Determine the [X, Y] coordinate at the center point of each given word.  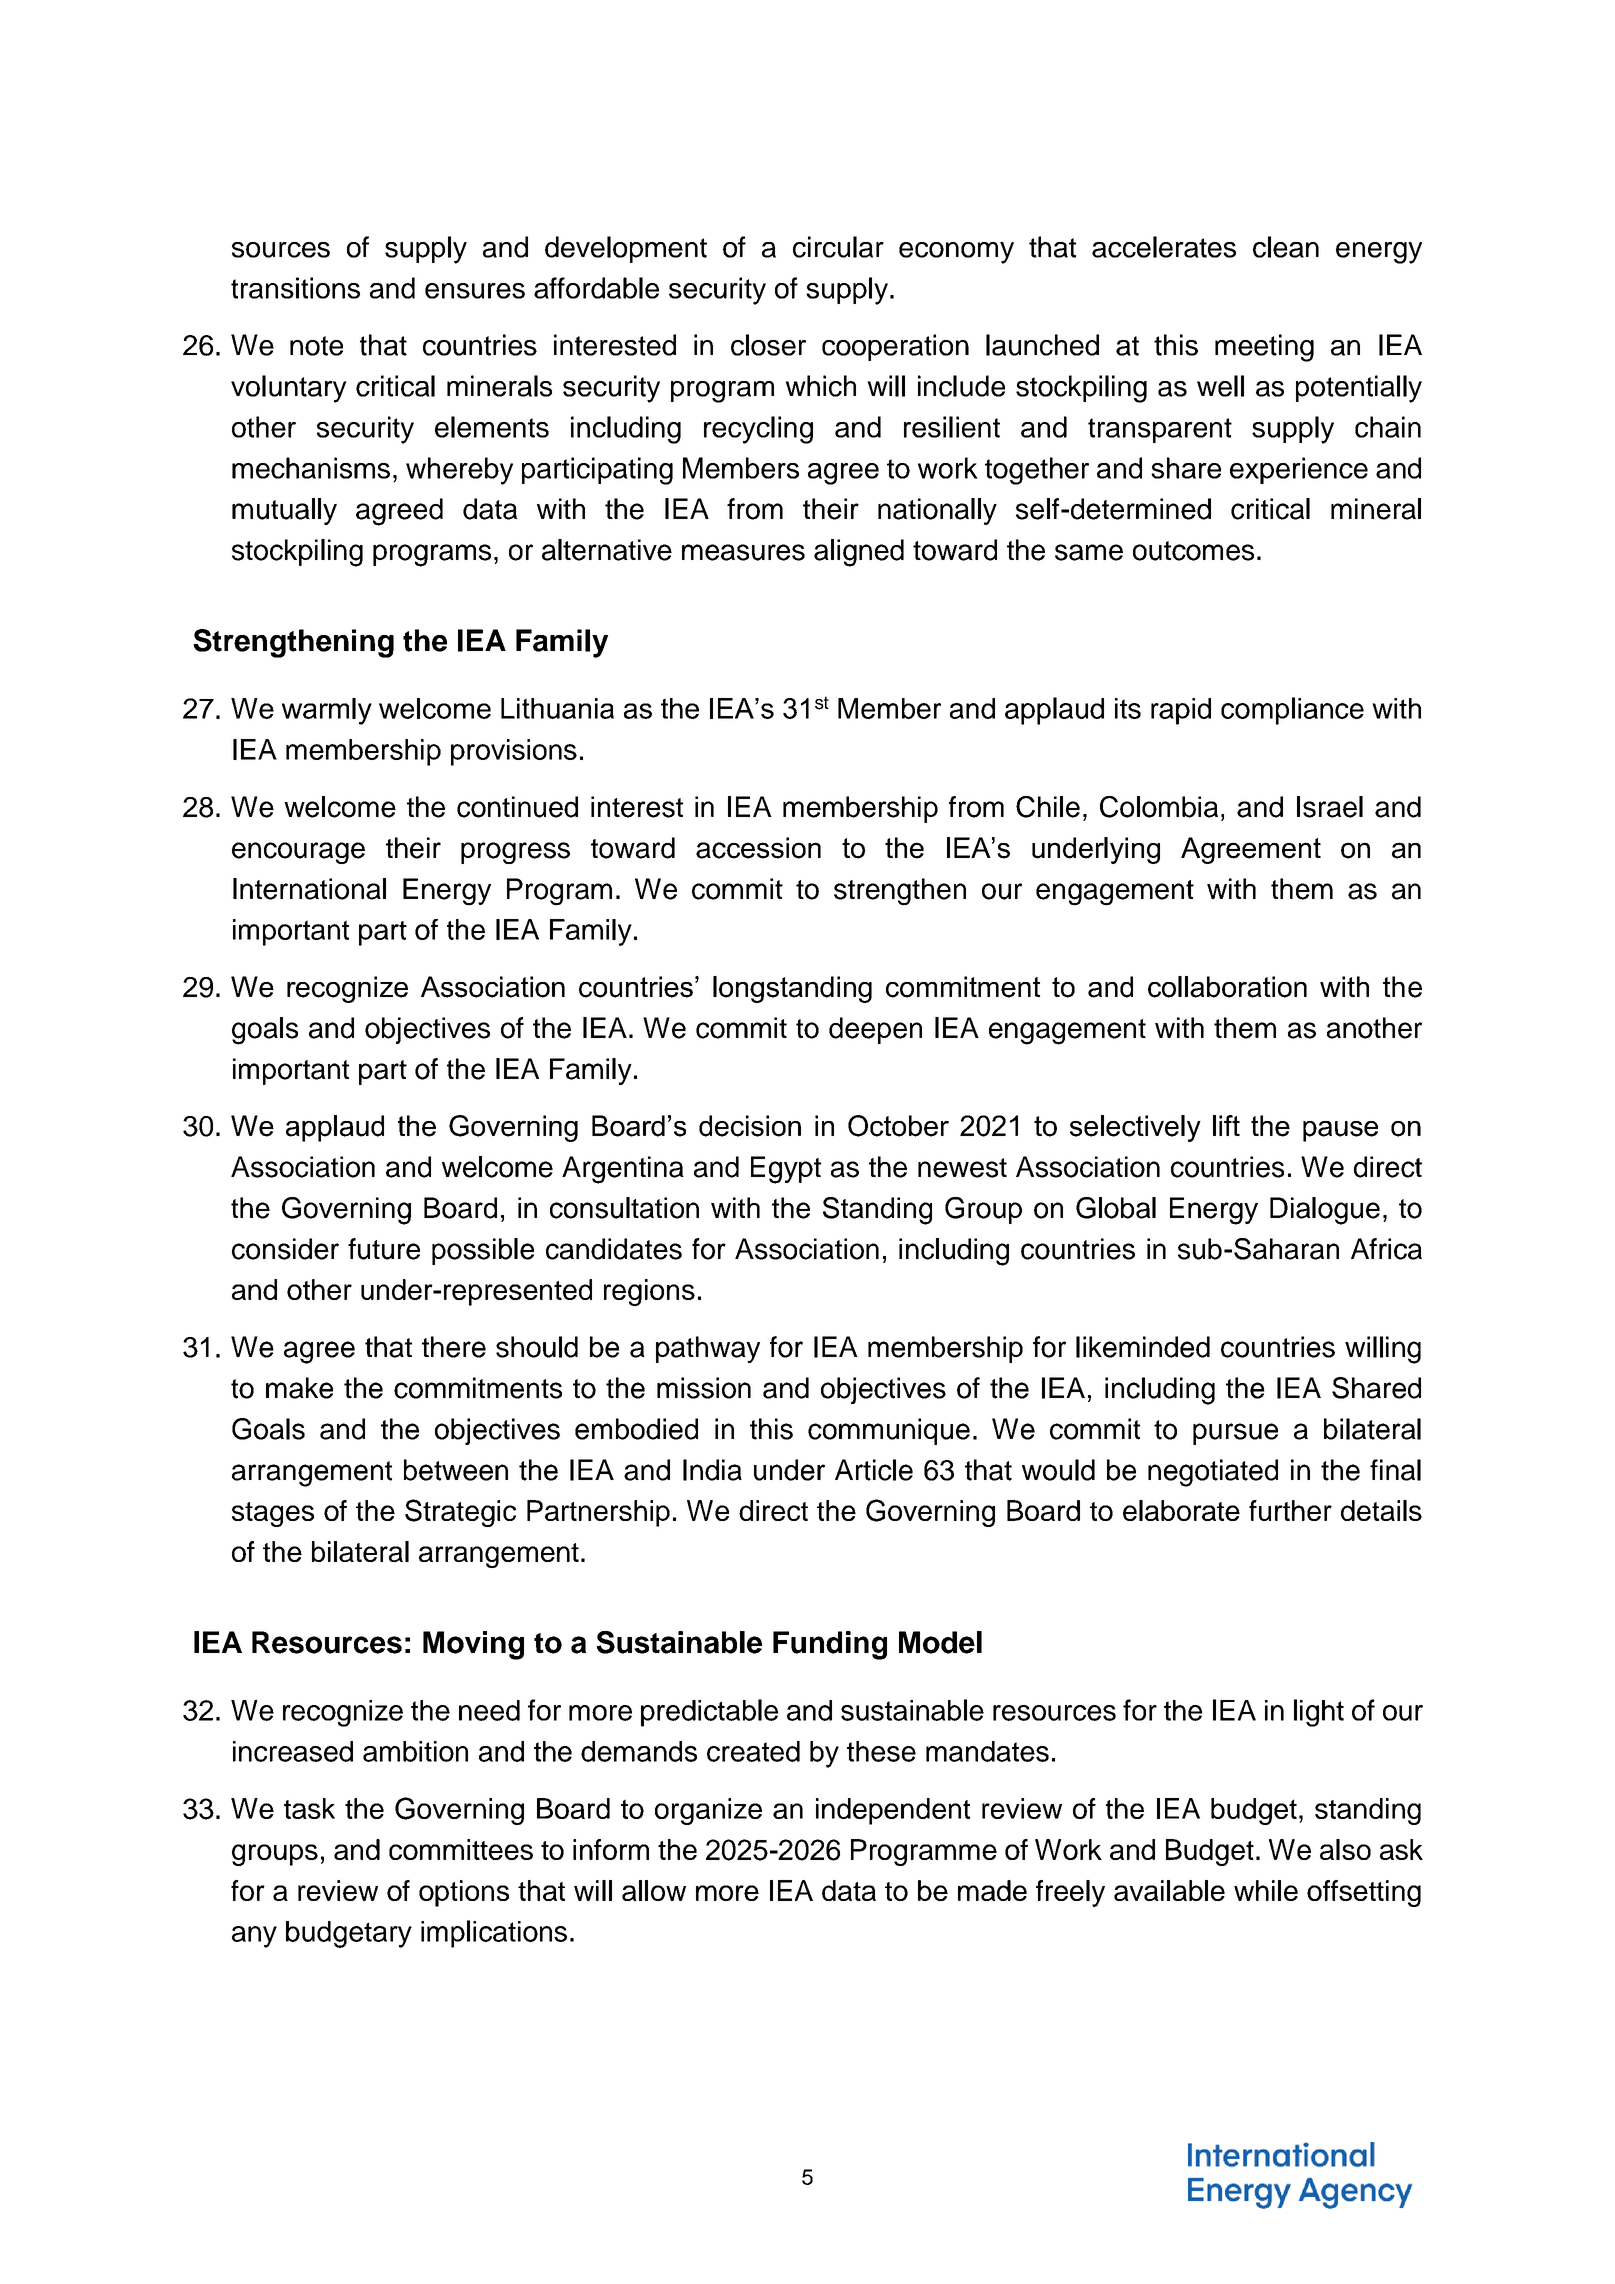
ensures [475, 291]
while [1266, 1890]
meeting [1264, 348]
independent [893, 1811]
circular [838, 247]
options [464, 1893]
